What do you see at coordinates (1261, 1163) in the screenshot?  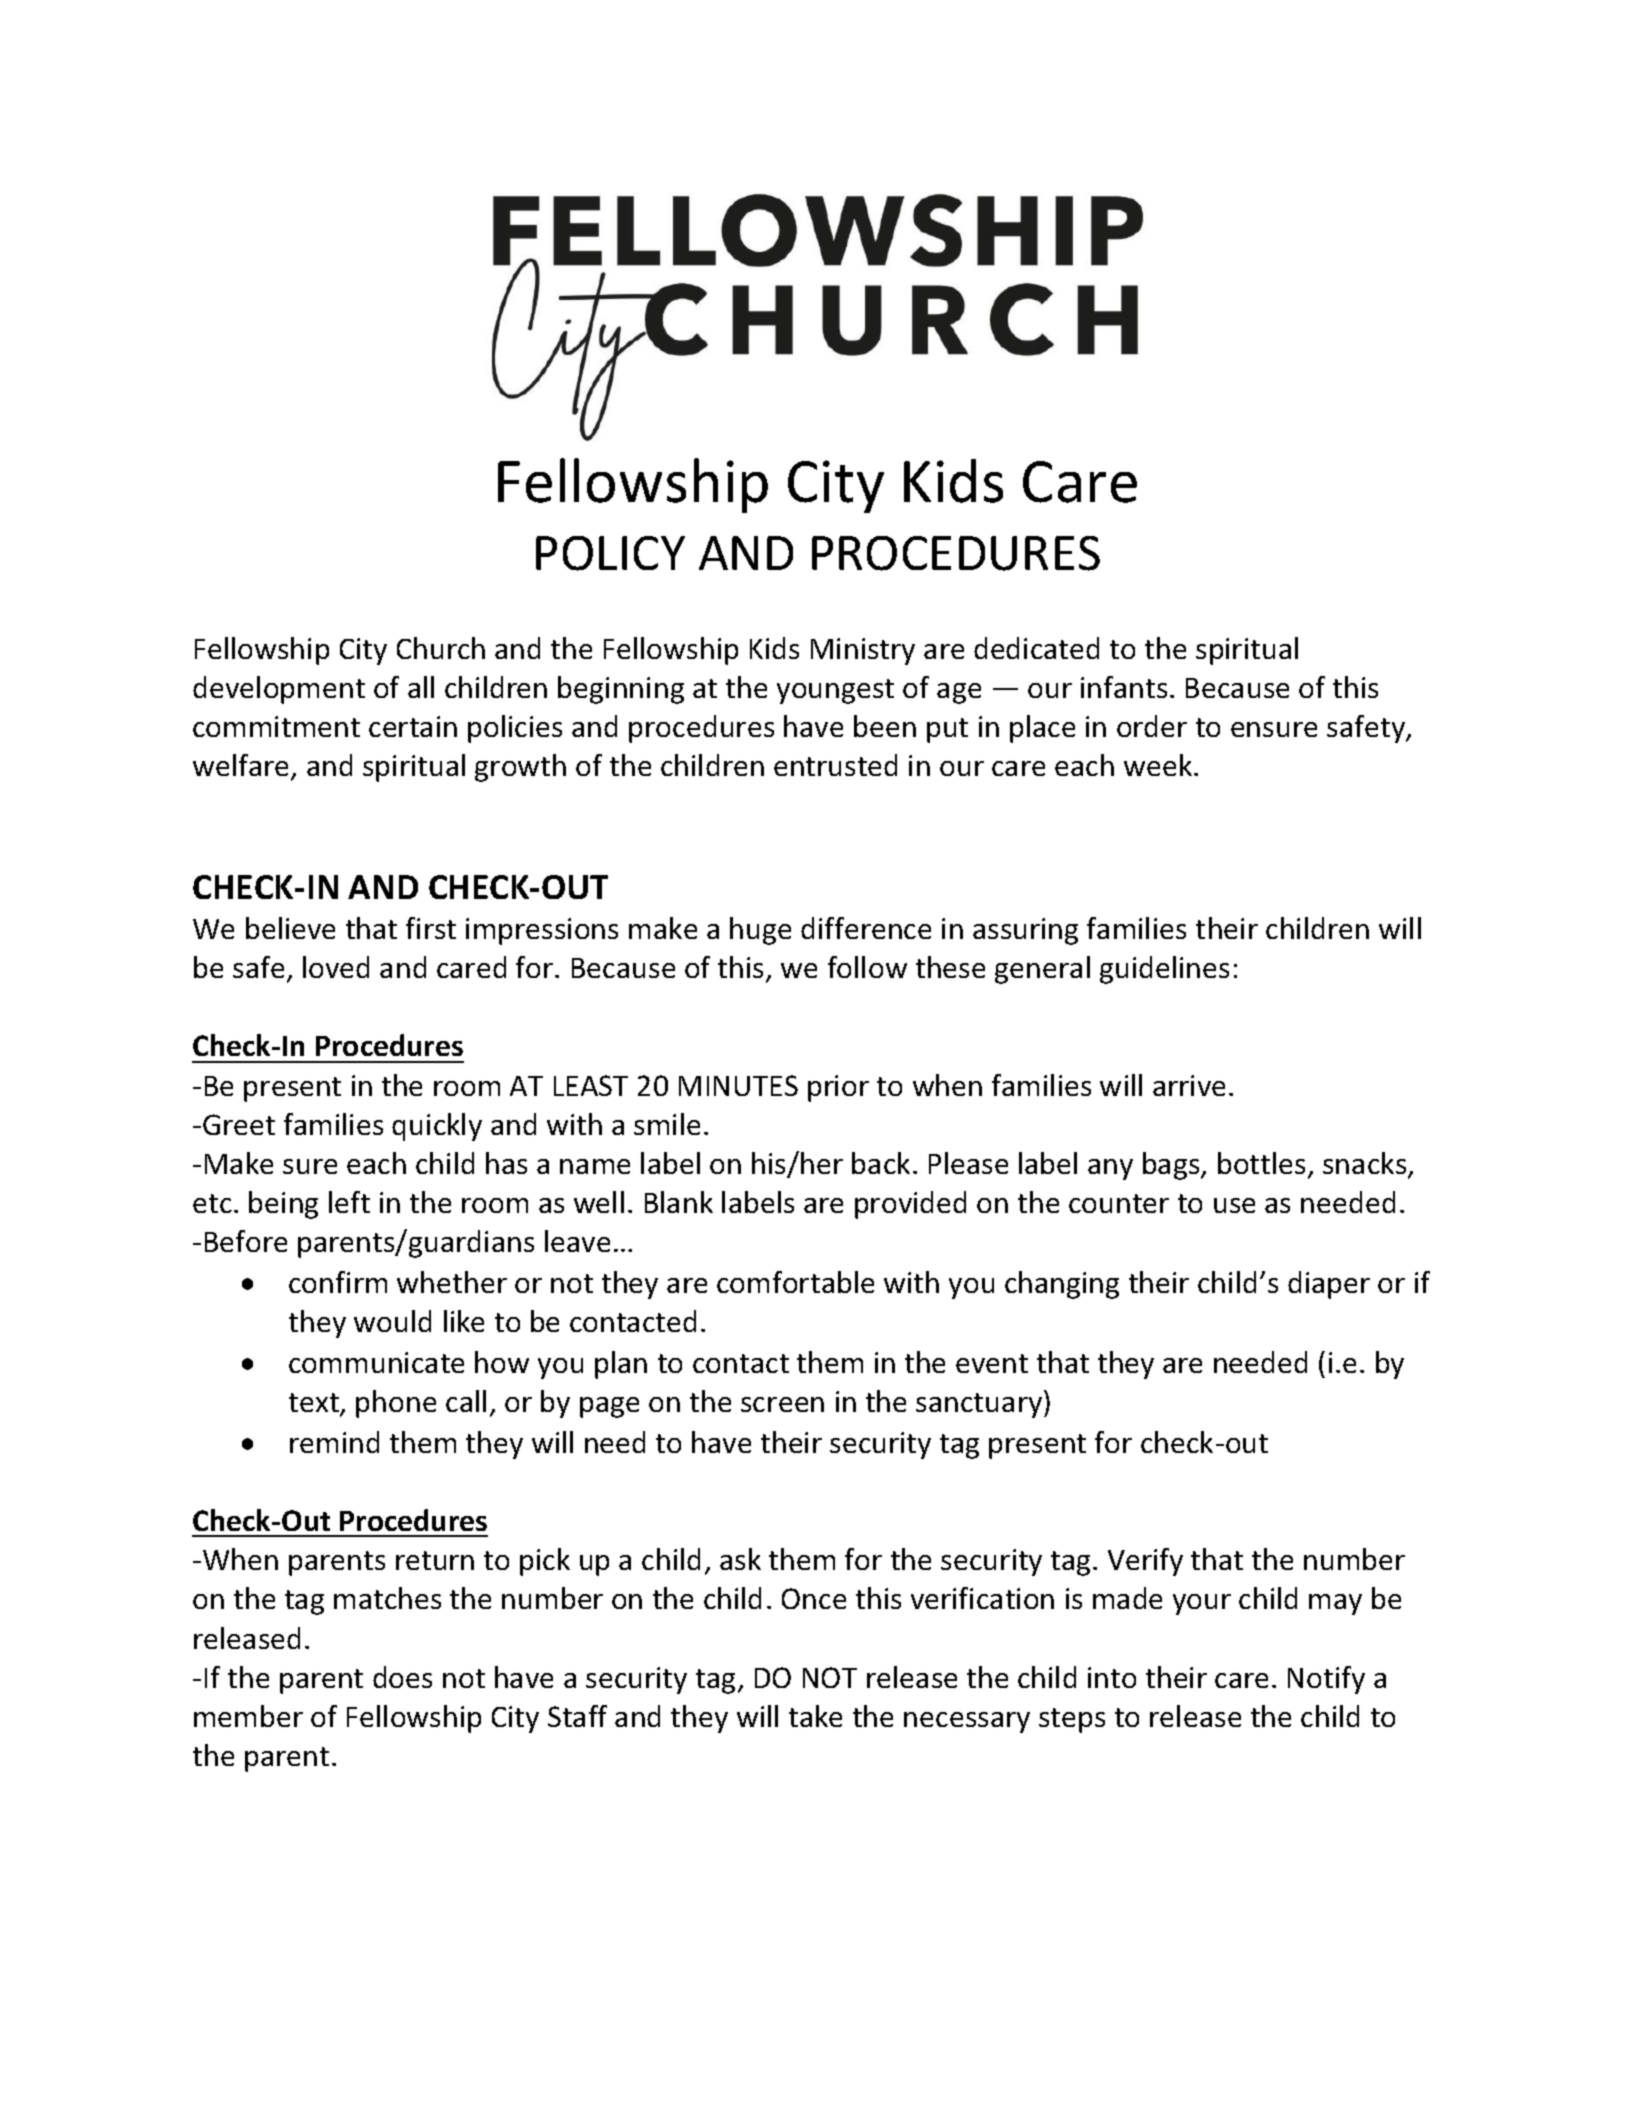 I see `bottles` at bounding box center [1261, 1163].
